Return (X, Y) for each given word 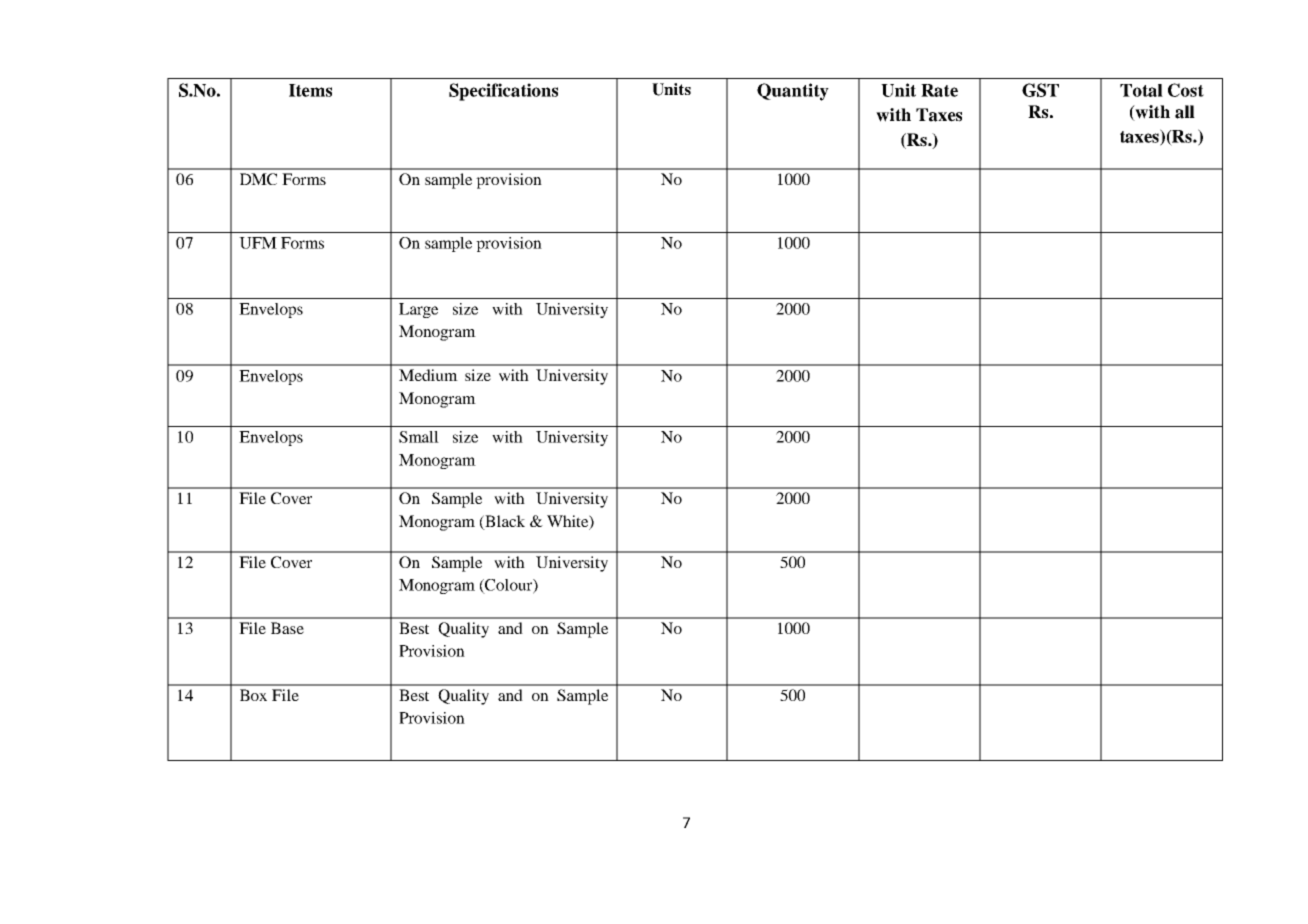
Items (310, 90)
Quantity (793, 92)
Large (418, 310)
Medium (428, 375)
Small (419, 437)
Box (253, 695)
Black (504, 521)
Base (287, 628)
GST (1040, 90)
